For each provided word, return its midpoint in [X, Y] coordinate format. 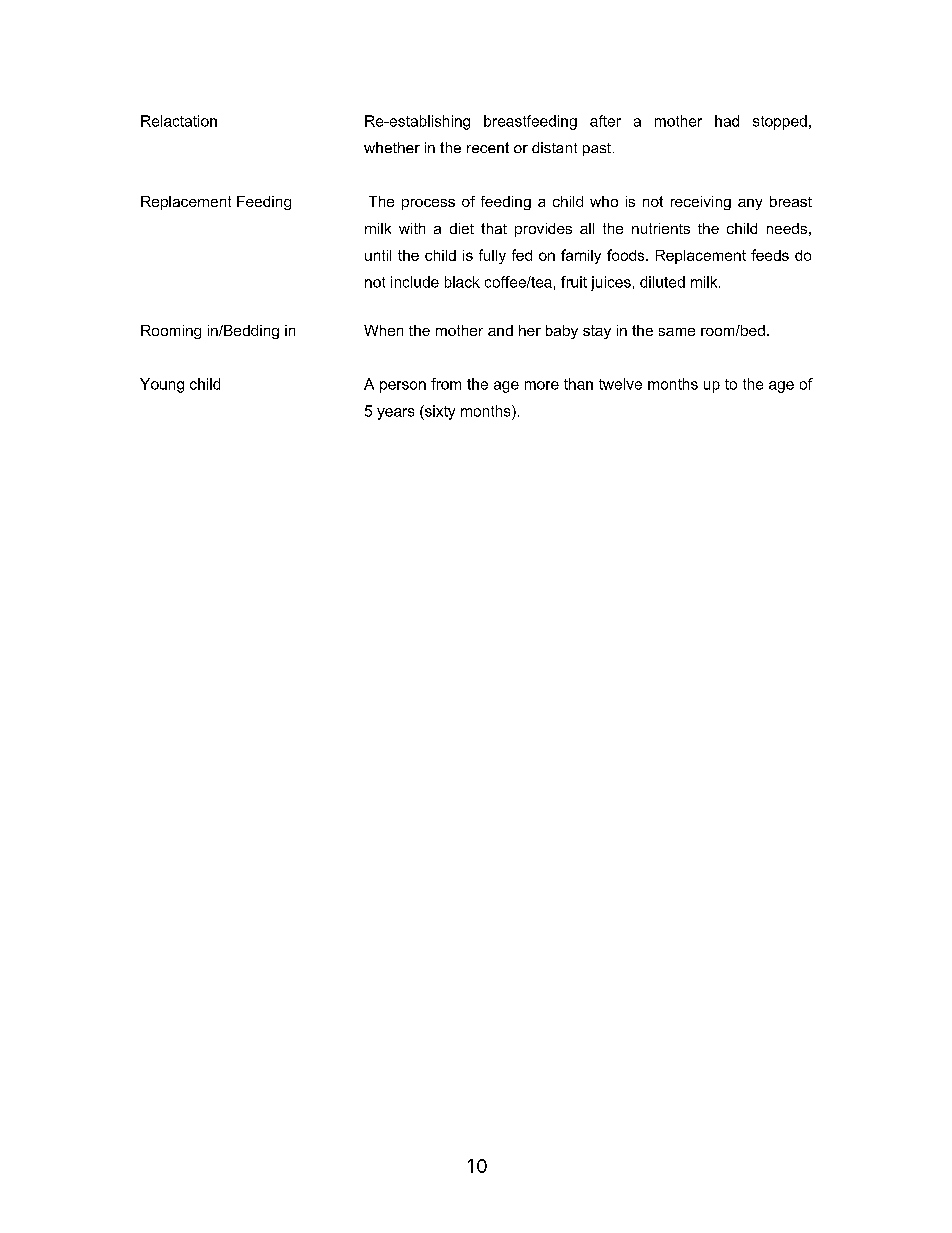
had [727, 121]
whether [392, 147]
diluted [662, 282]
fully [492, 256]
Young [162, 385]
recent [488, 147]
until [378, 255]
